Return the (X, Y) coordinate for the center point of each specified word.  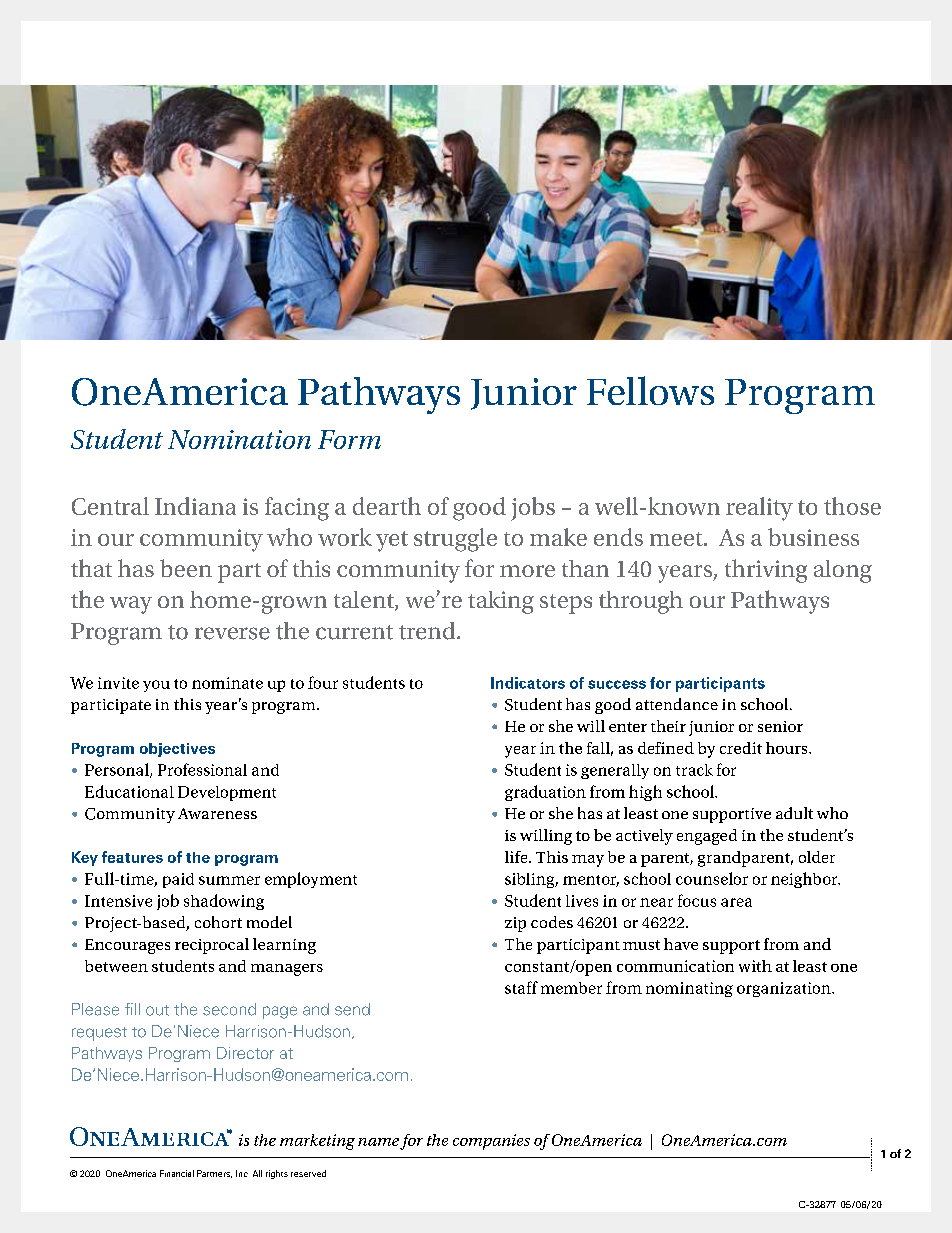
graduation (545, 793)
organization (785, 989)
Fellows (650, 390)
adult (794, 813)
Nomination (239, 439)
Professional (202, 769)
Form (349, 439)
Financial (177, 1173)
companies (491, 1142)
